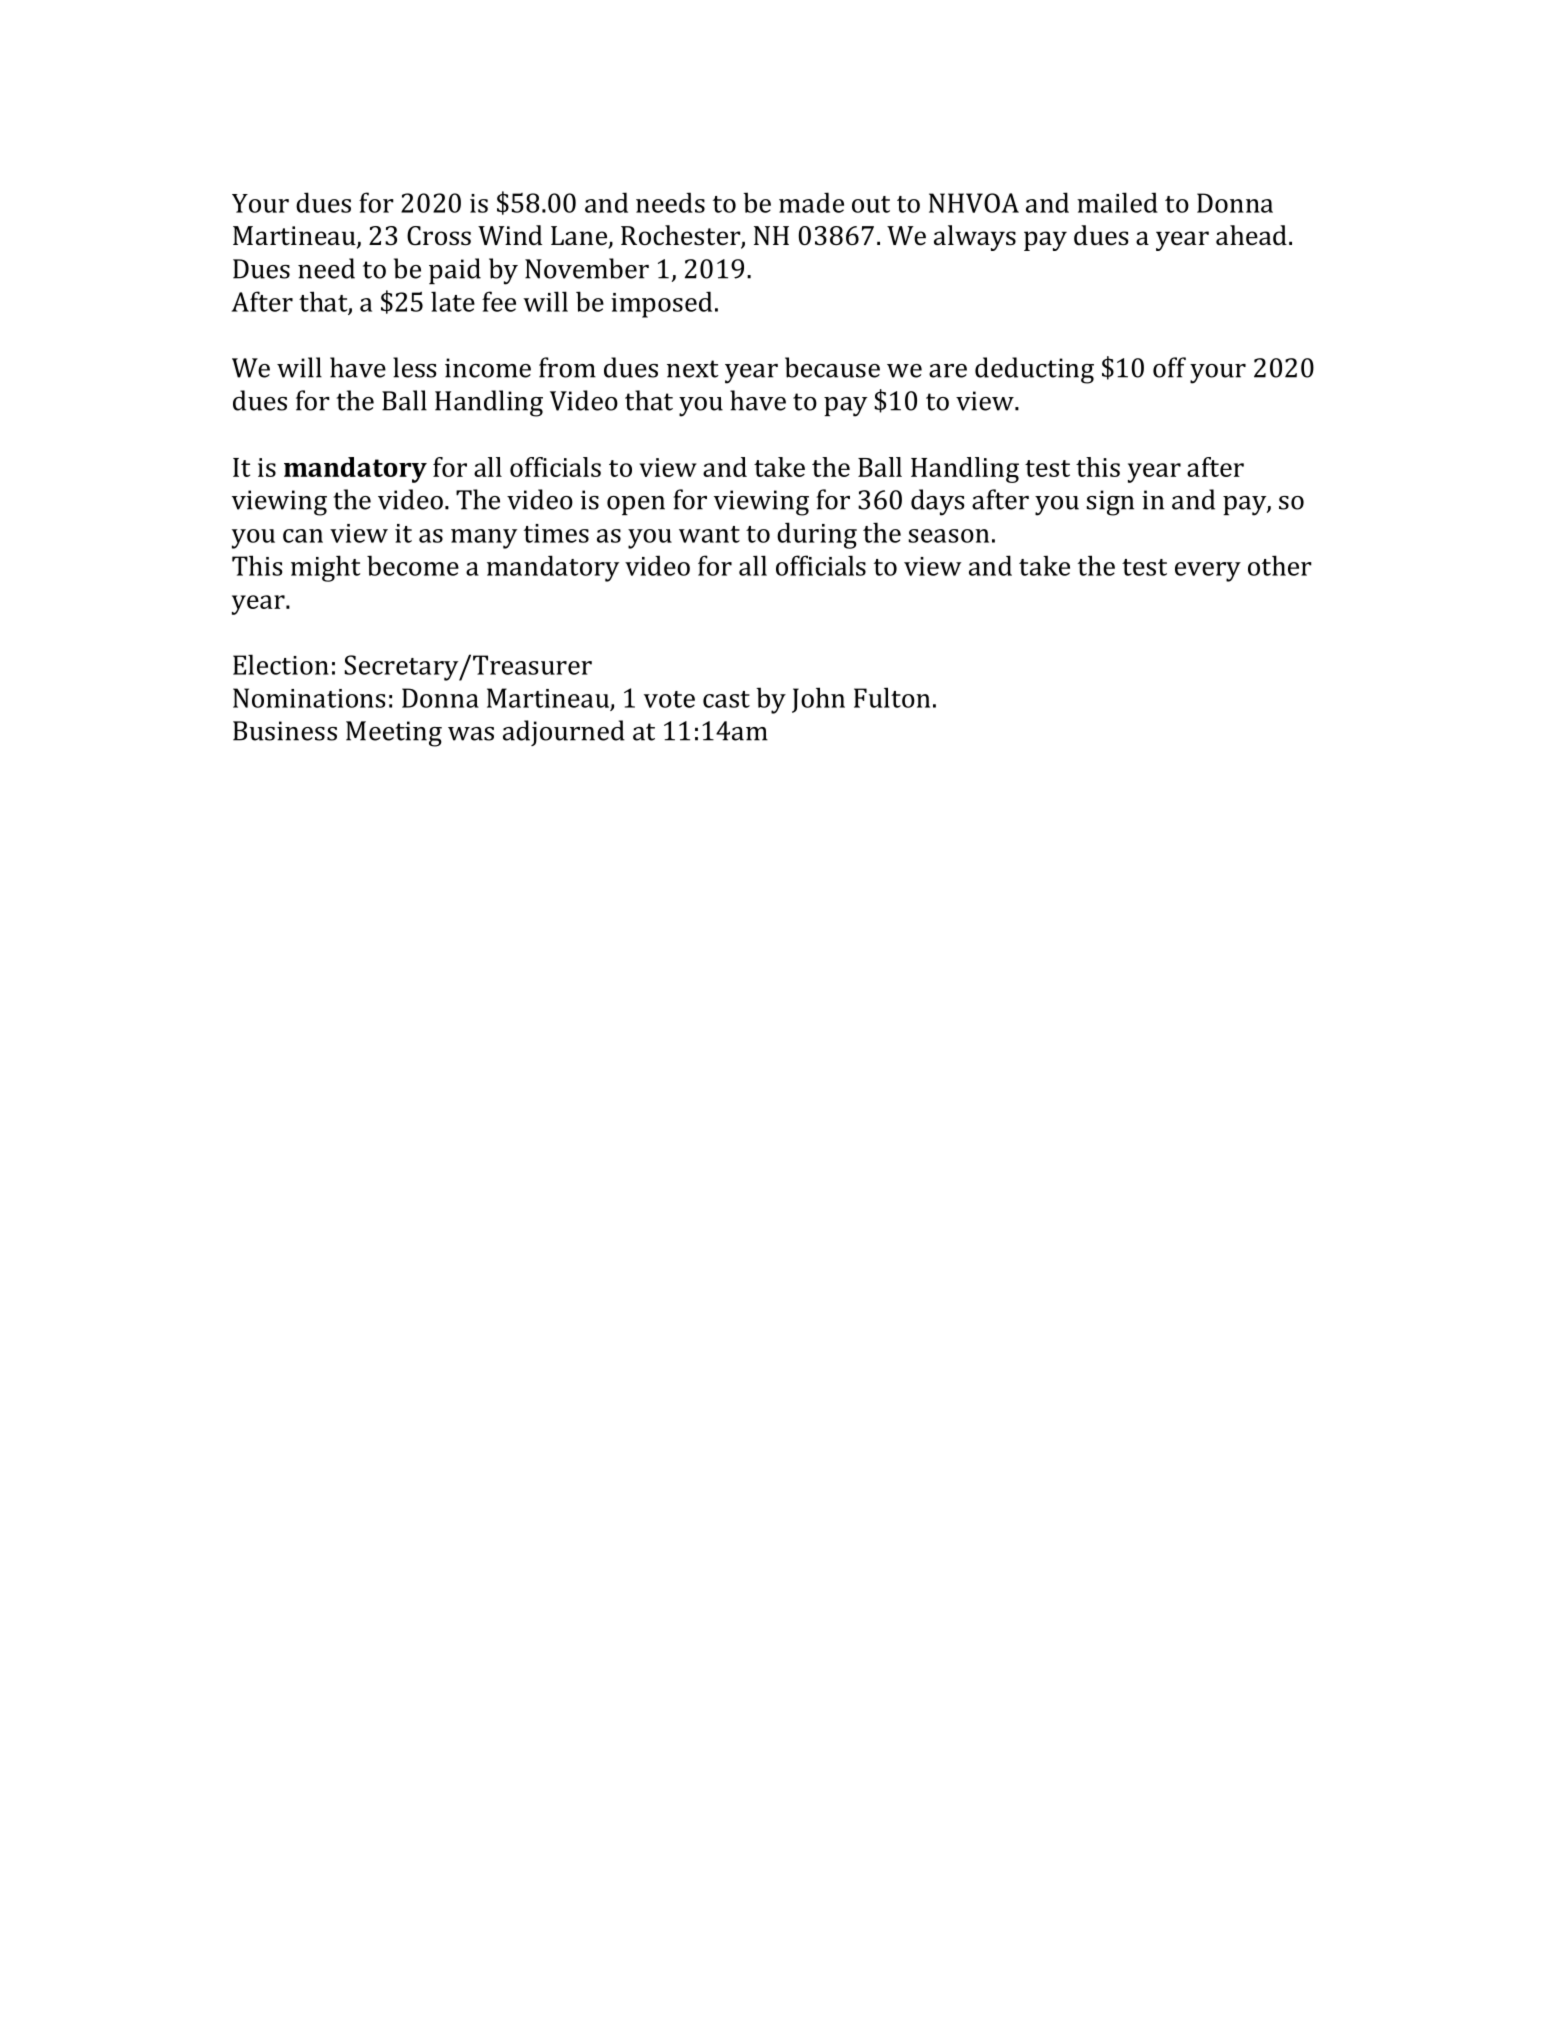 The image size is (1566, 2027). Describe the element at coordinates (892, 697) in the screenshot. I see `Fulton` at that location.
